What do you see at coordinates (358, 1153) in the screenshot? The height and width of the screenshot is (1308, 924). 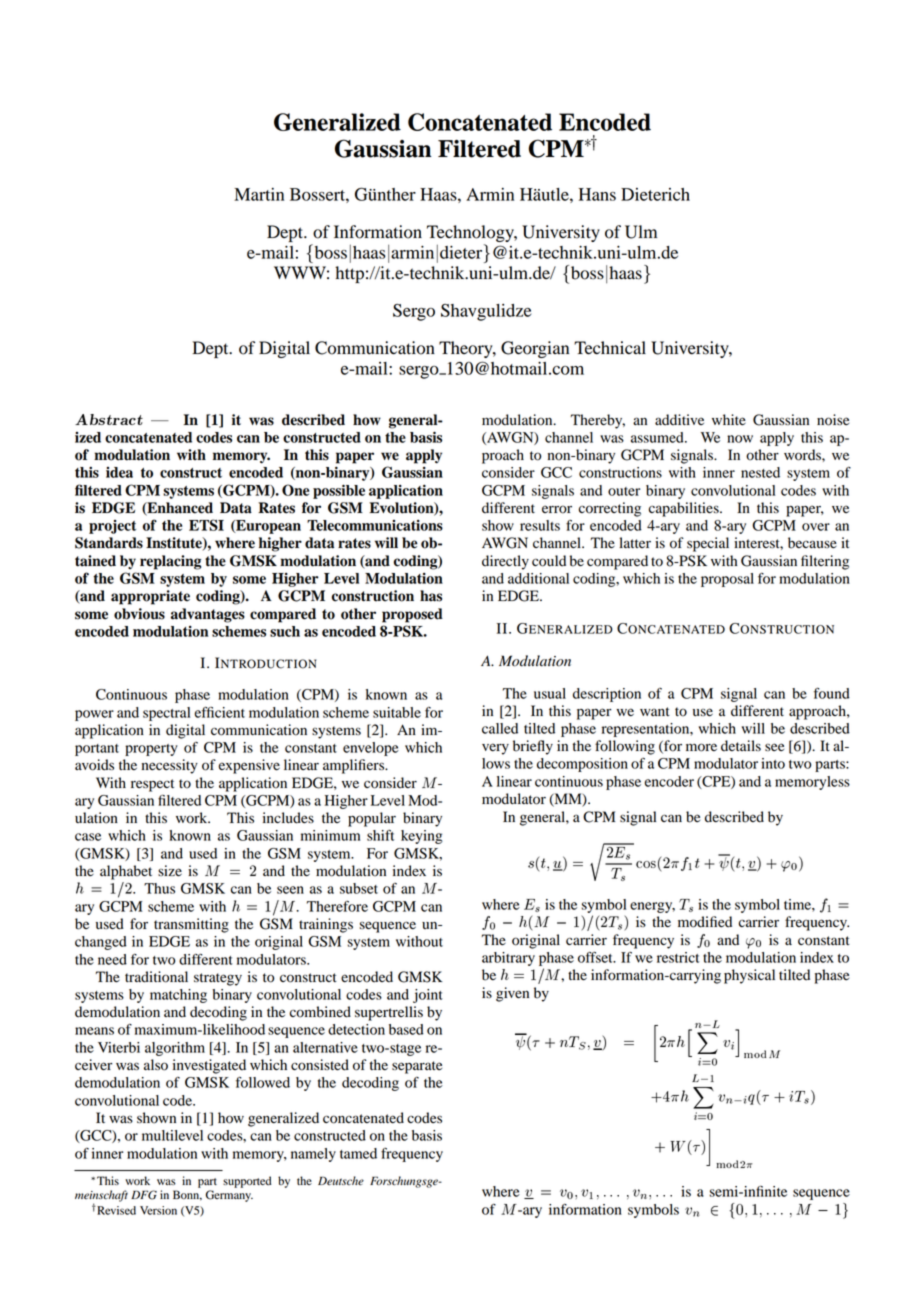 I see `tamed` at bounding box center [358, 1153].
